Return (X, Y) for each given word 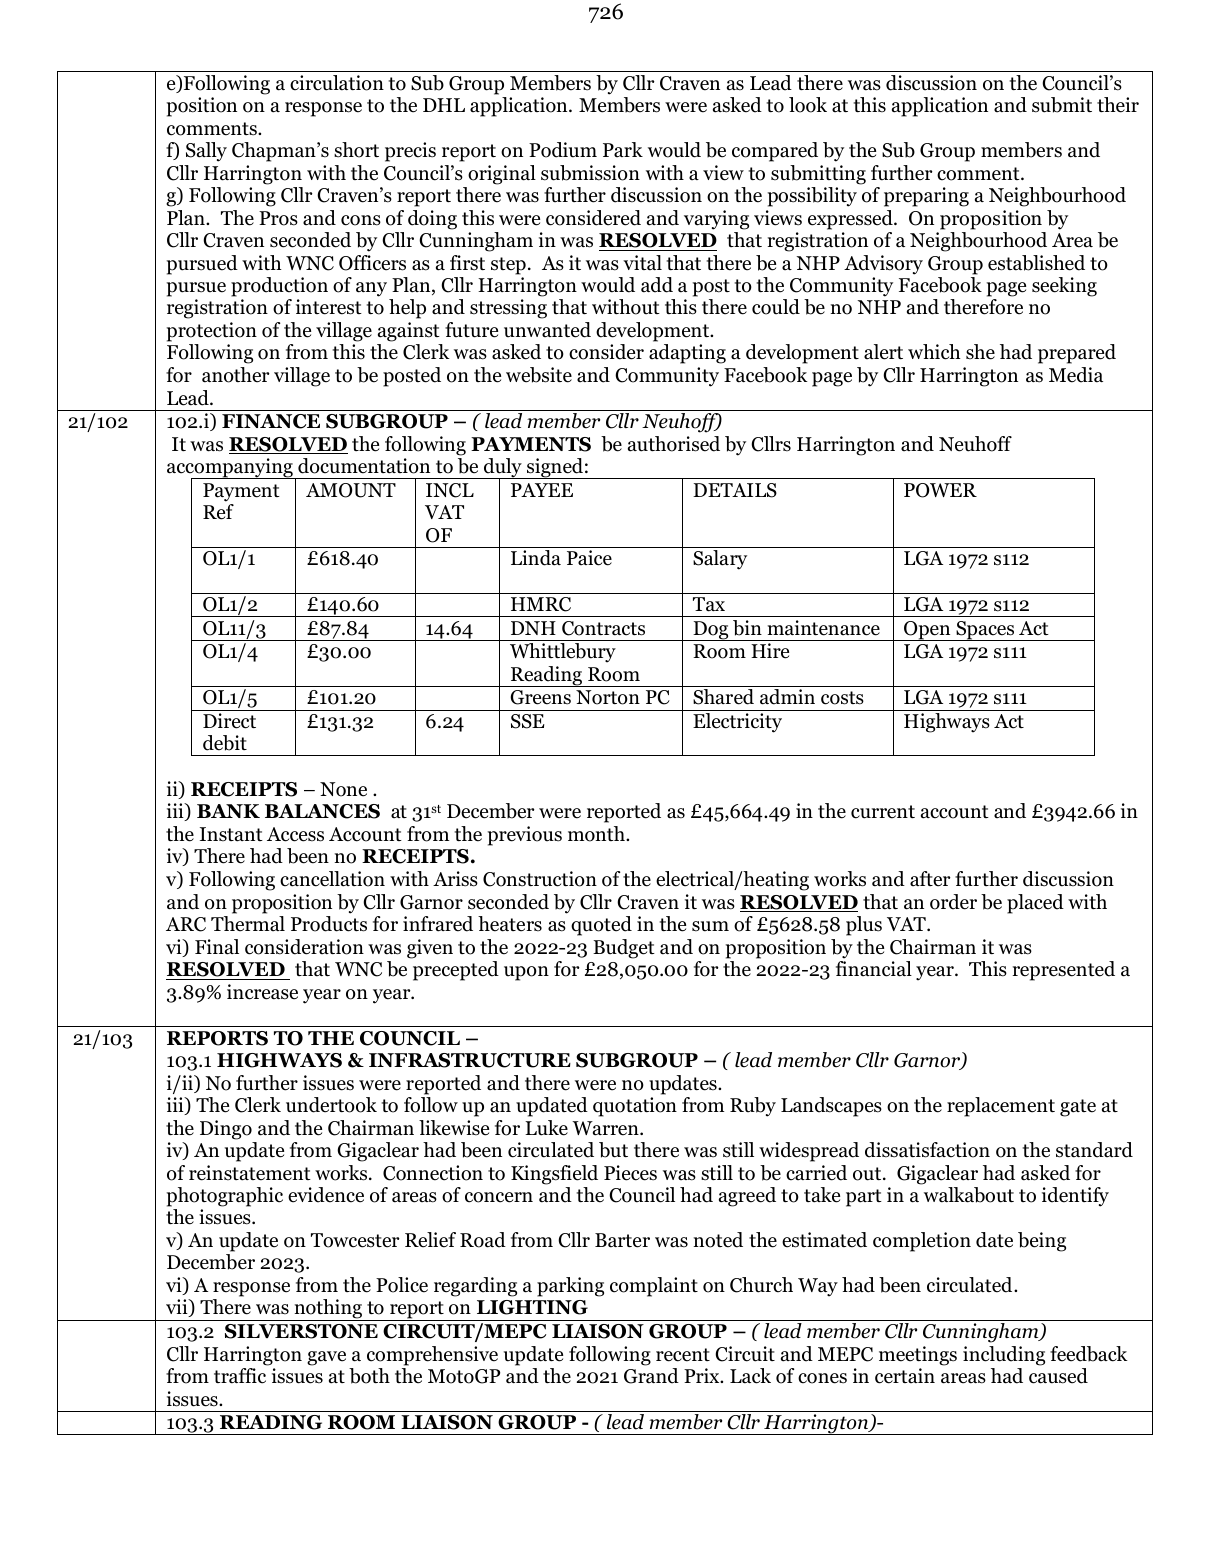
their (1118, 105)
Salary (720, 560)
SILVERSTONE (301, 1331)
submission (590, 173)
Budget (624, 949)
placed (1035, 904)
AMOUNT (351, 490)
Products (329, 924)
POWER (940, 490)
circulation (337, 83)
